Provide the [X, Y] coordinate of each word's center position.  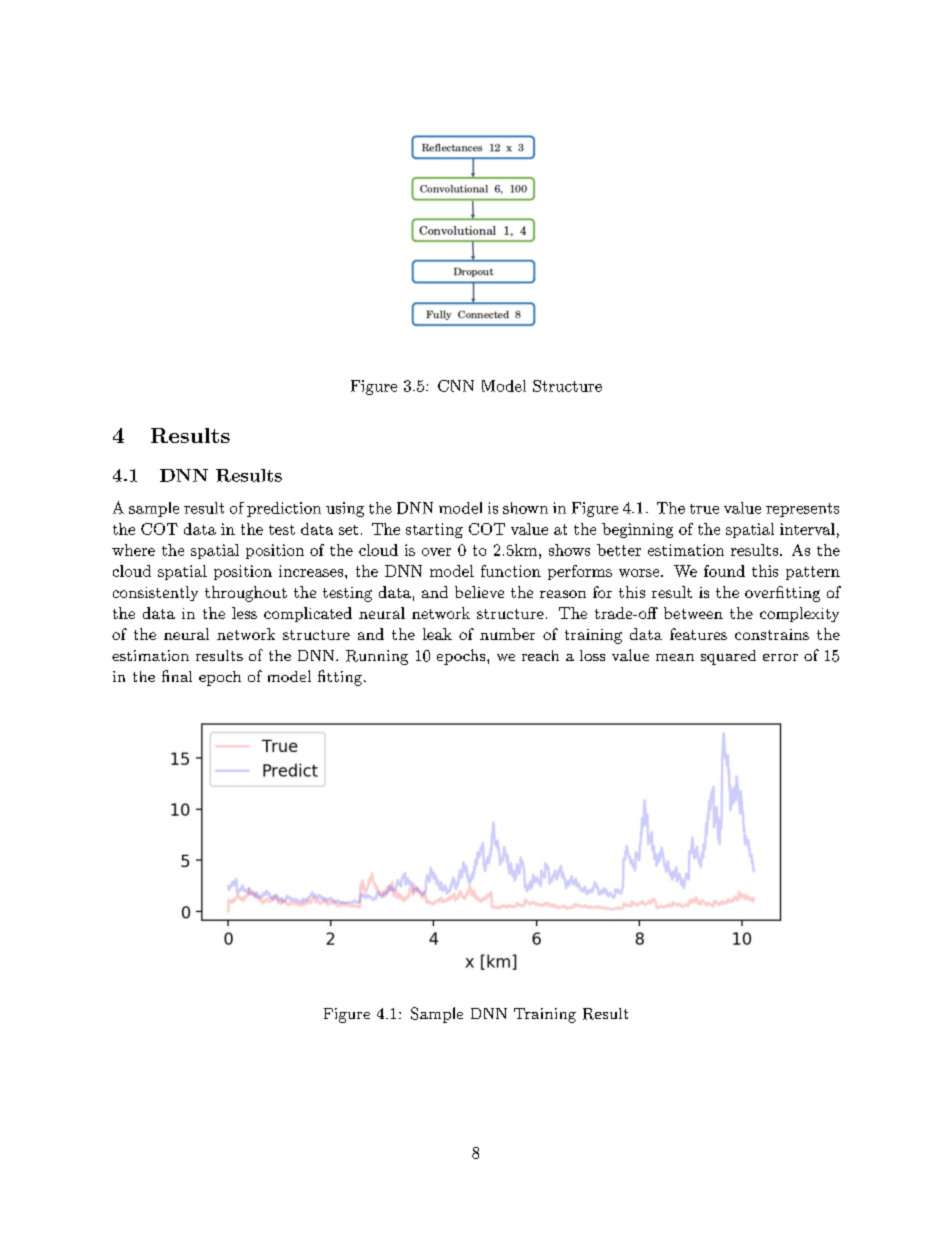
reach [540, 655]
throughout [246, 594]
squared [728, 657]
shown [525, 508]
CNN [456, 386]
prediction [284, 509]
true [704, 509]
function [511, 571]
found [724, 571]
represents [802, 510]
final [177, 676]
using [345, 509]
